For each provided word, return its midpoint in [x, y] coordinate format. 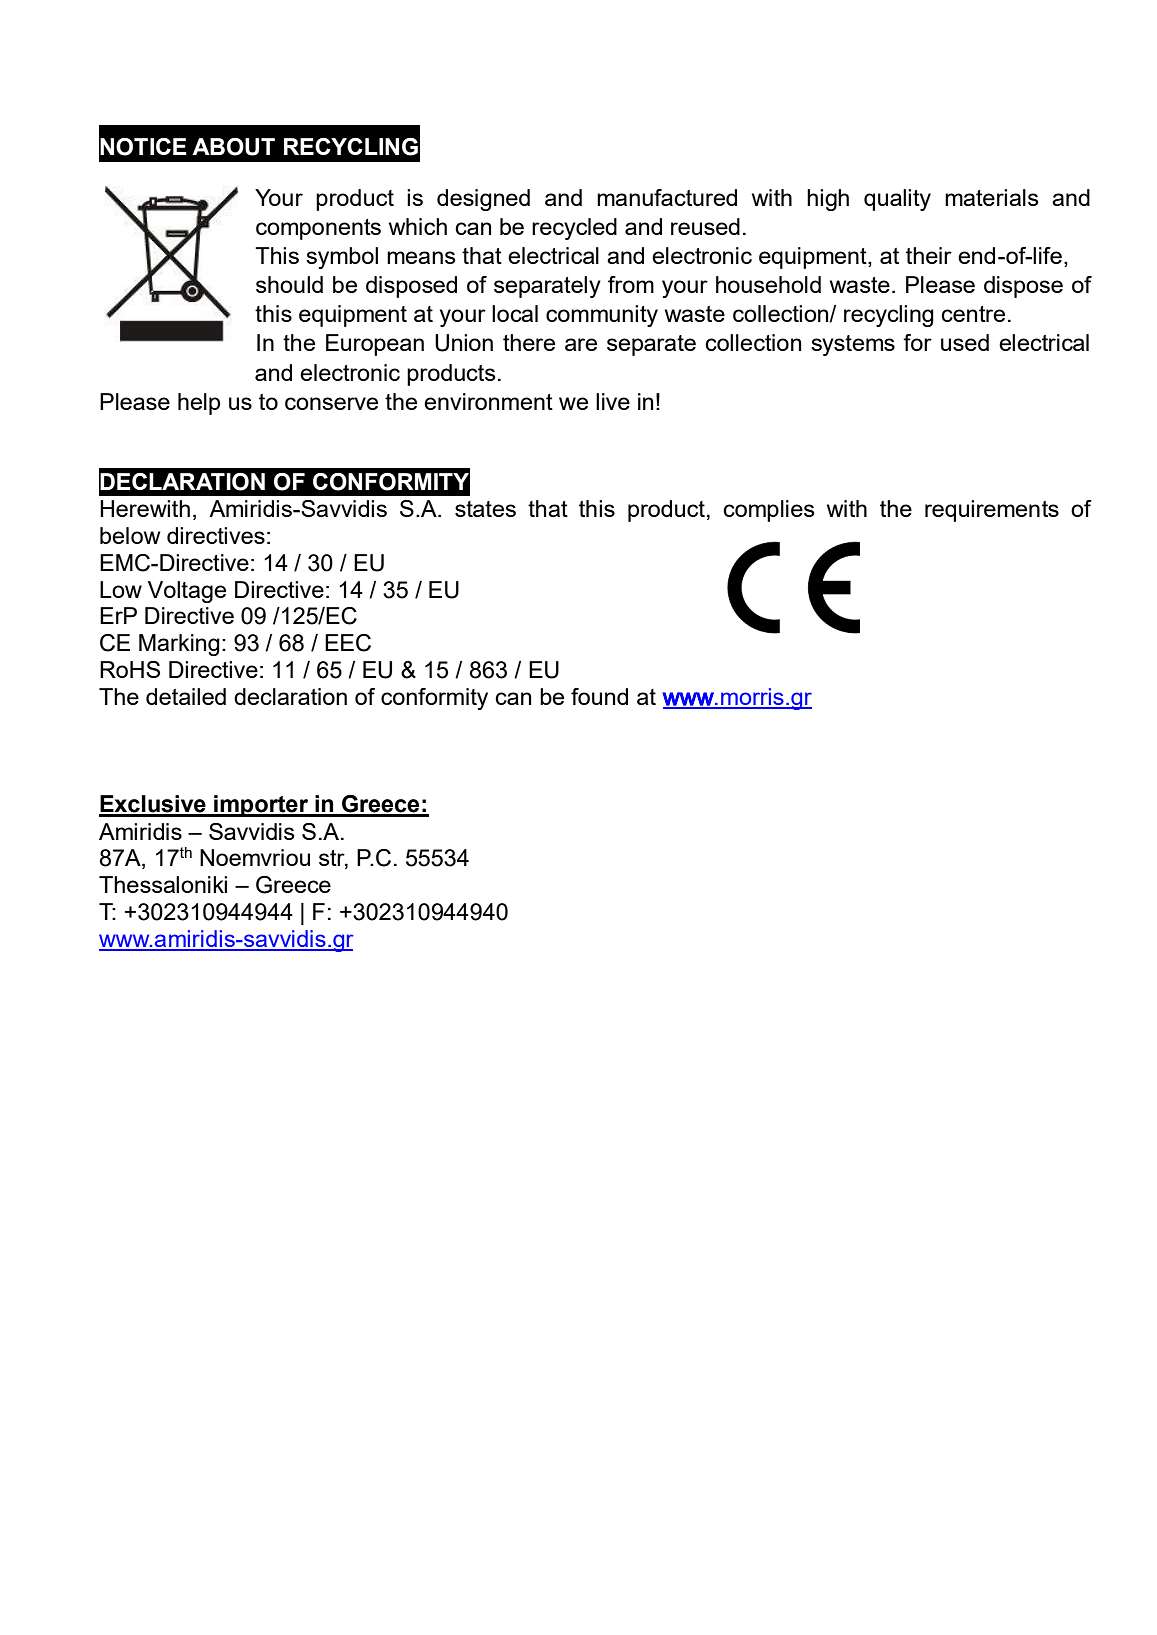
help [199, 404]
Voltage [187, 592]
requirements [992, 511]
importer [261, 806]
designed [483, 200]
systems [853, 345]
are [581, 344]
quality [897, 200]
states [485, 509]
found [599, 696]
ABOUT [233, 147]
